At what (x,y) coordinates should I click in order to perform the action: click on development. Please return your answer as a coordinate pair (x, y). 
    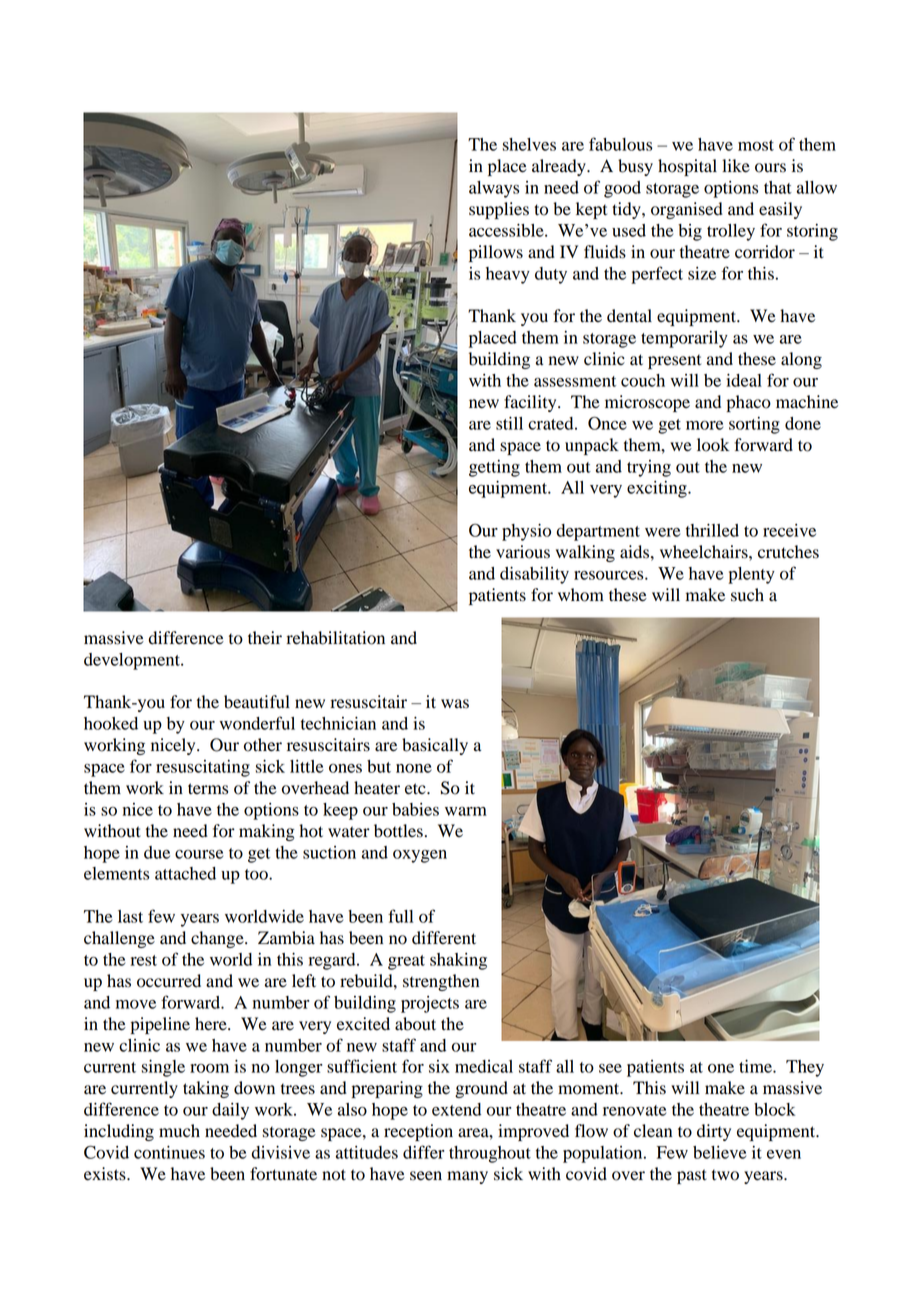
    Looking at the image, I should click on (133, 661).
